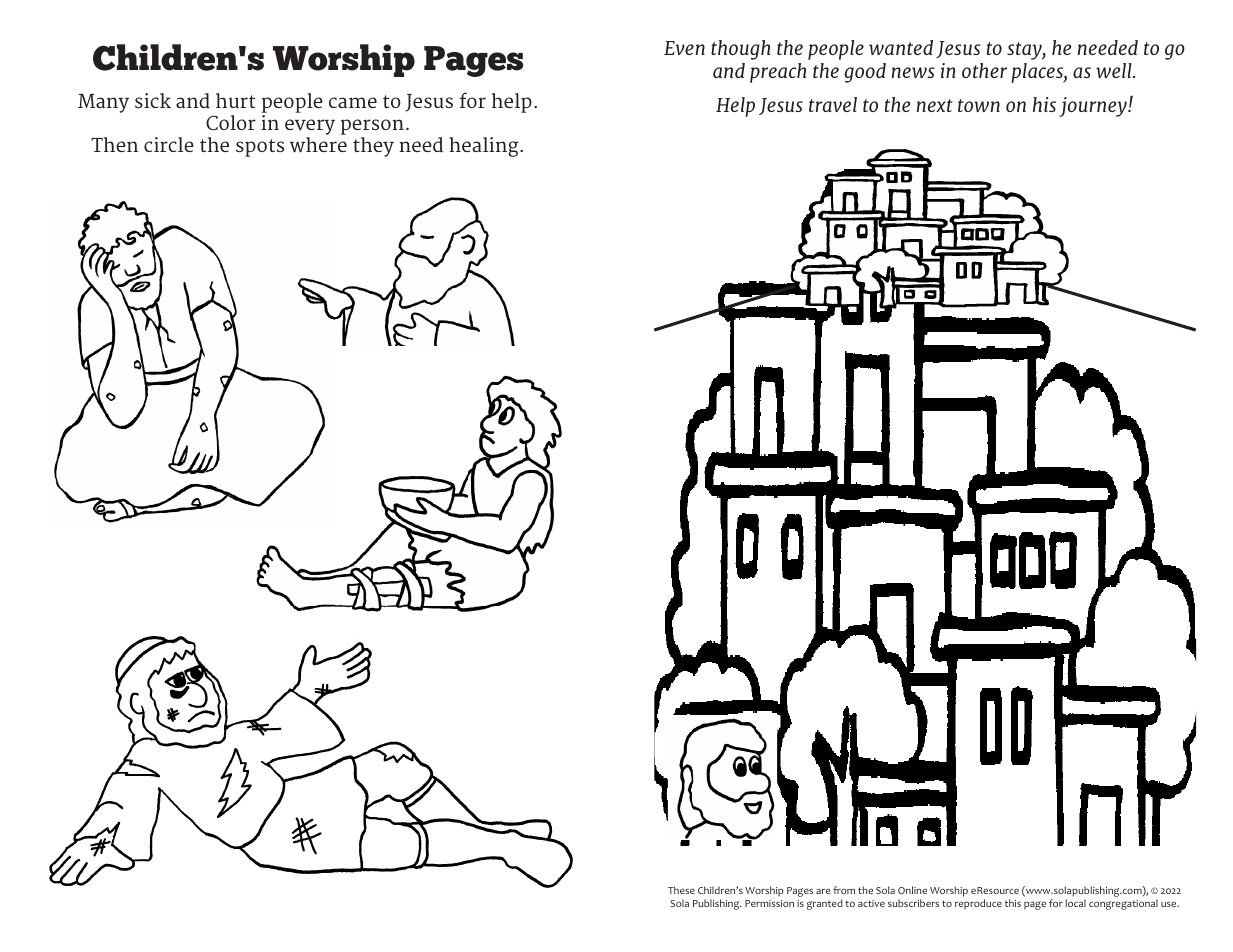 The image size is (1233, 952). I want to click on healing, so click(485, 147).
